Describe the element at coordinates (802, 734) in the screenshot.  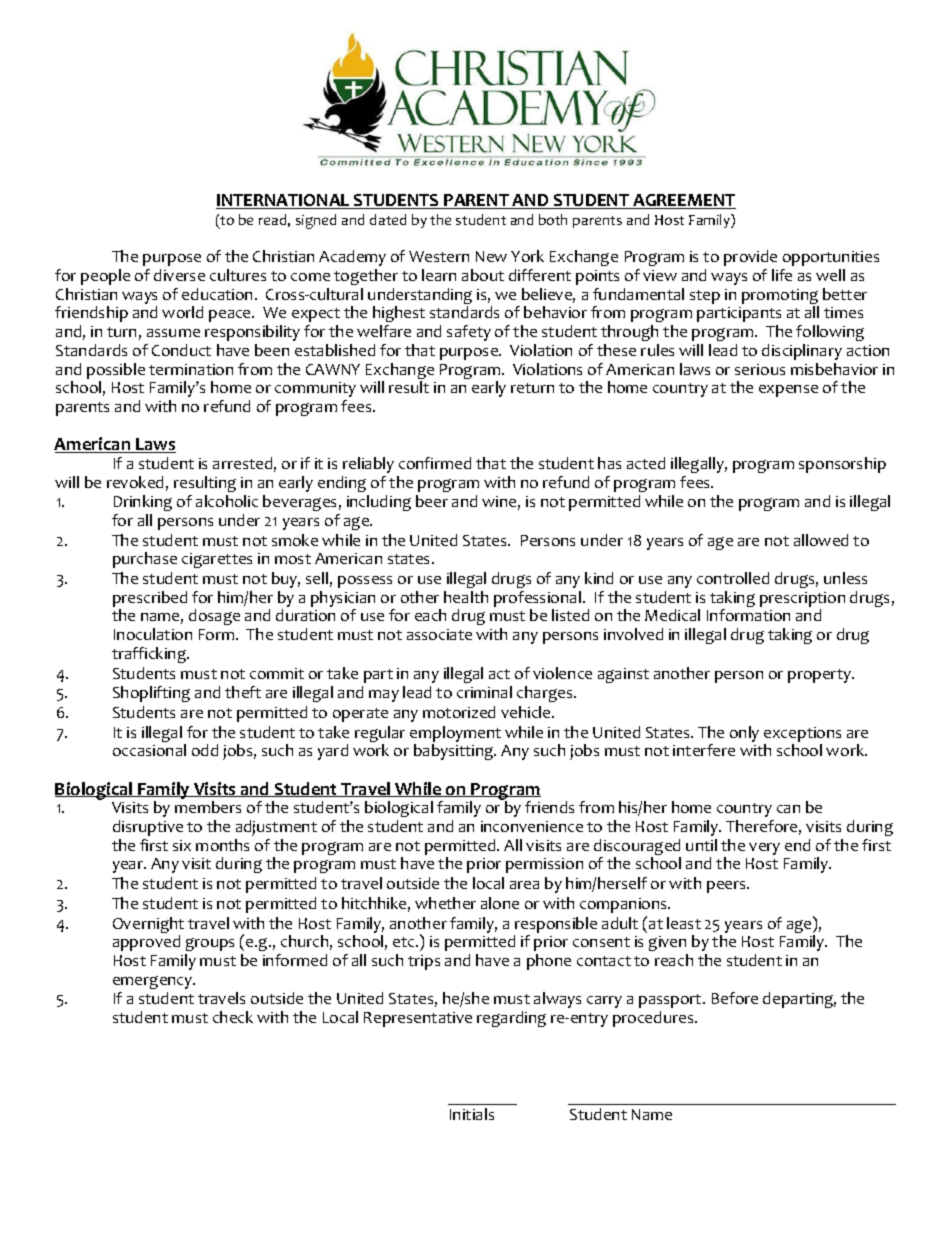
I see `exceptions` at that location.
